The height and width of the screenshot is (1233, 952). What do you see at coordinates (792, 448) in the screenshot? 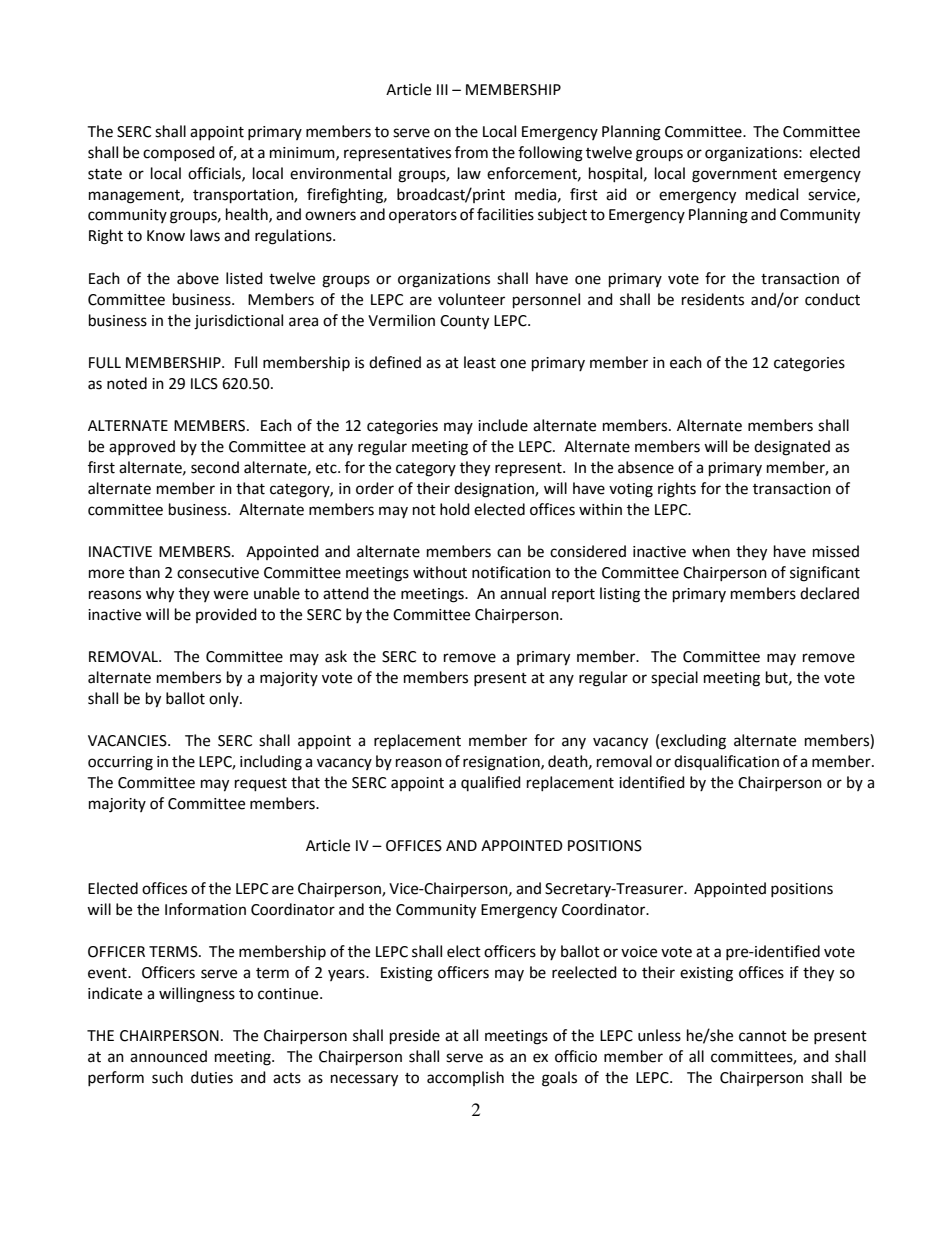
I see `designated` at bounding box center [792, 448].
